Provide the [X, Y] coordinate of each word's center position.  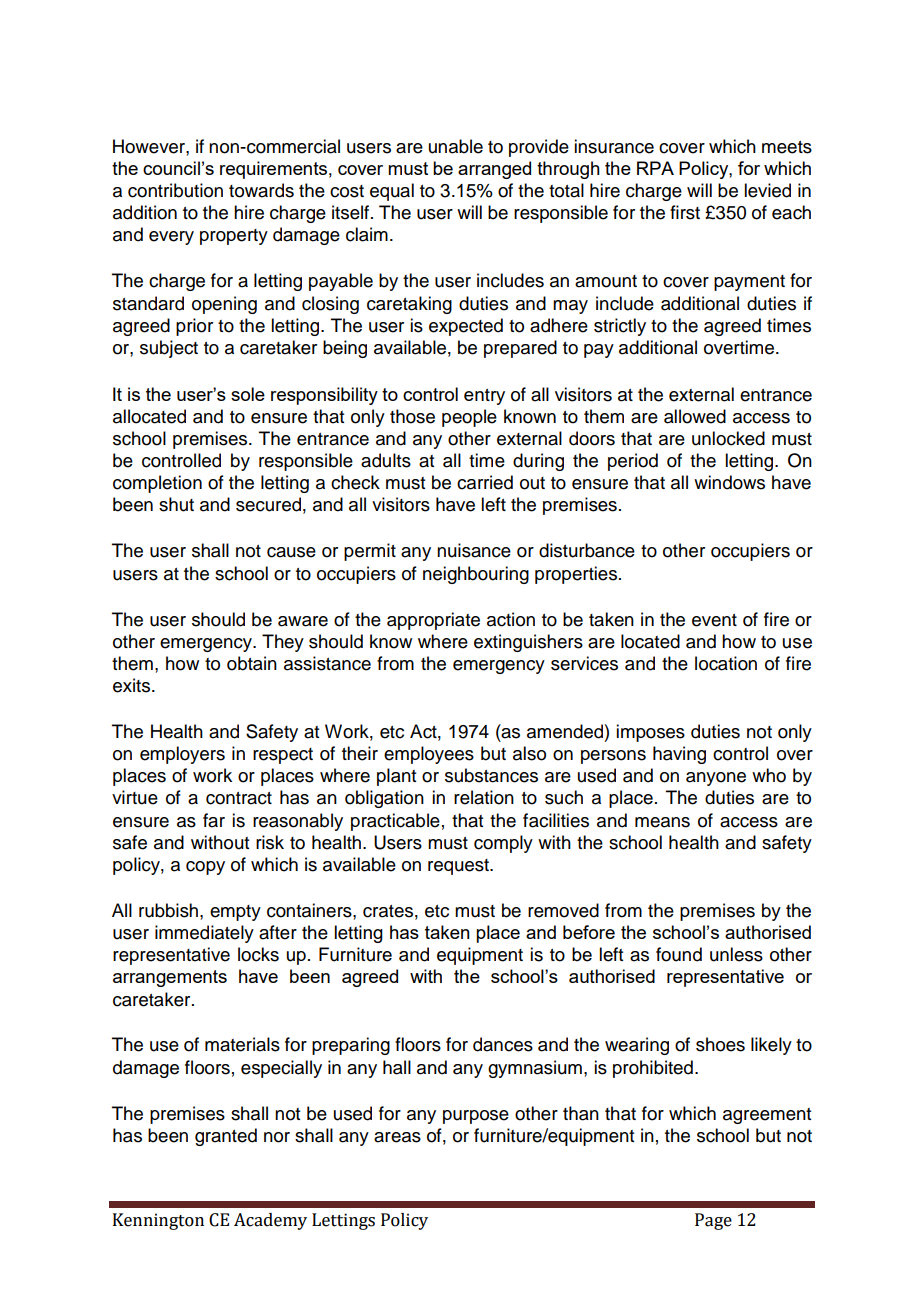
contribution [175, 190]
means [662, 822]
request [459, 867]
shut [176, 504]
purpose [476, 1117]
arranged [494, 170]
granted [226, 1137]
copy [205, 868]
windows [729, 482]
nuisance [474, 550]
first [685, 212]
